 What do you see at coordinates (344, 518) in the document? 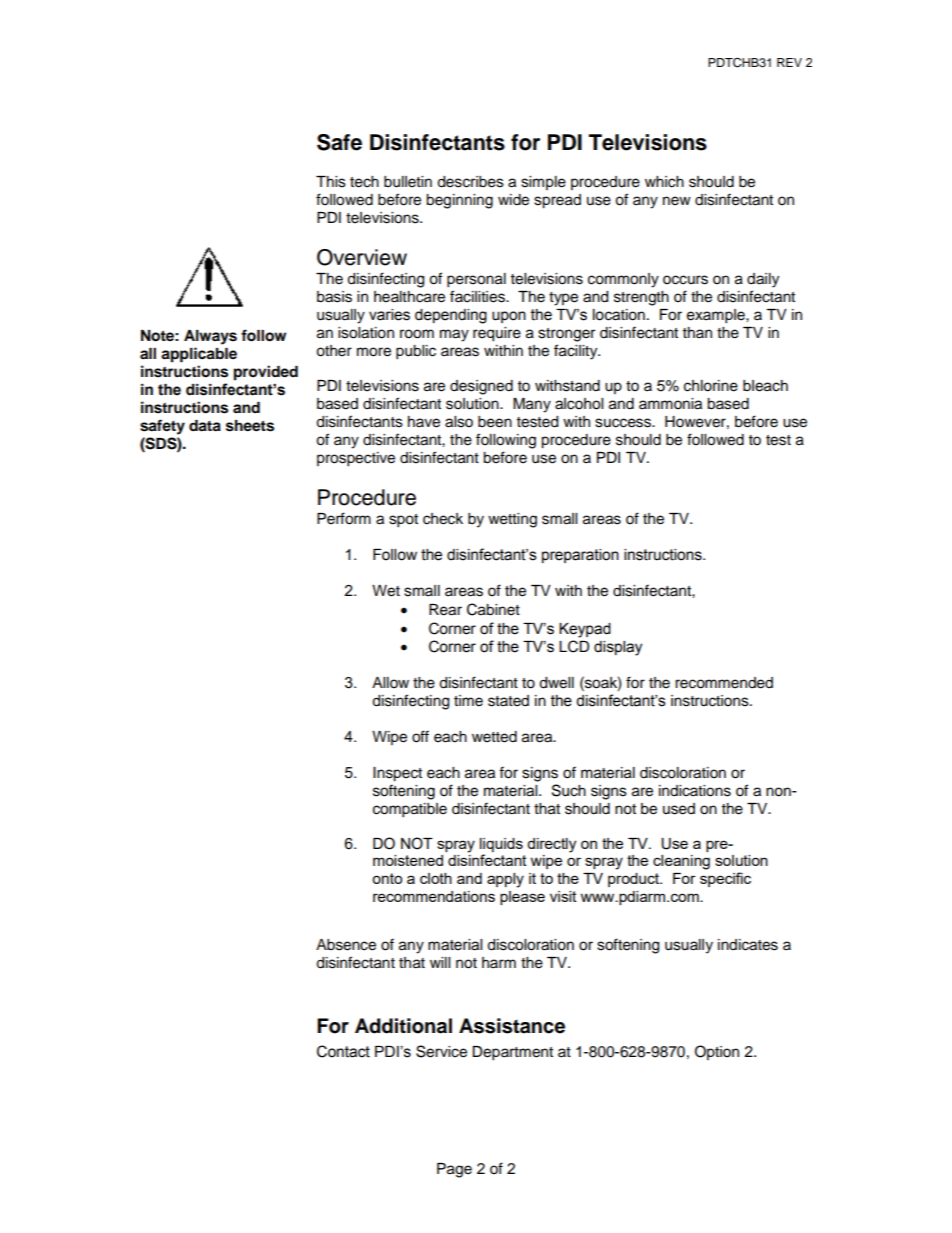
I see `Perform` at bounding box center [344, 518].
